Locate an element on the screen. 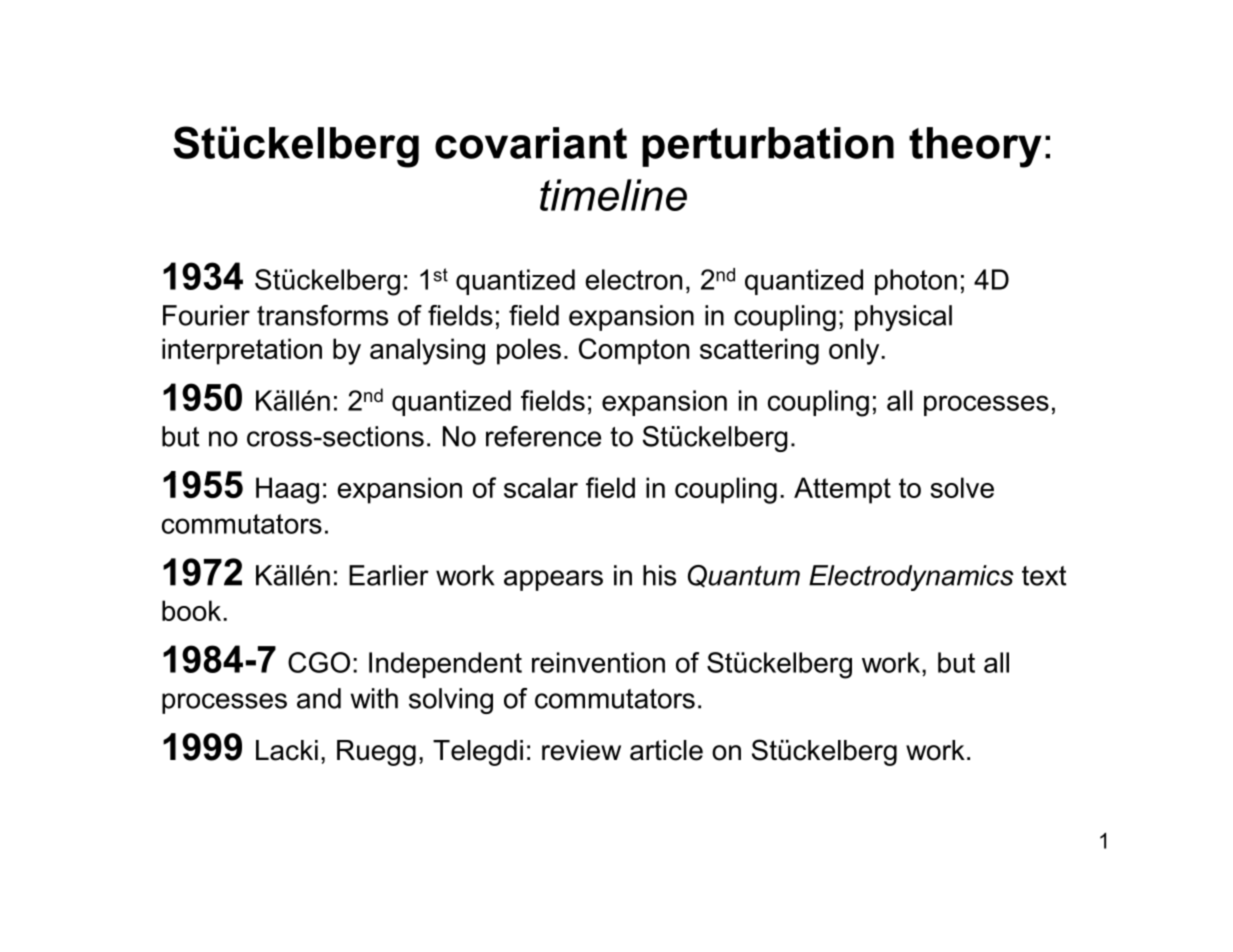  review is located at coordinates (581, 750).
